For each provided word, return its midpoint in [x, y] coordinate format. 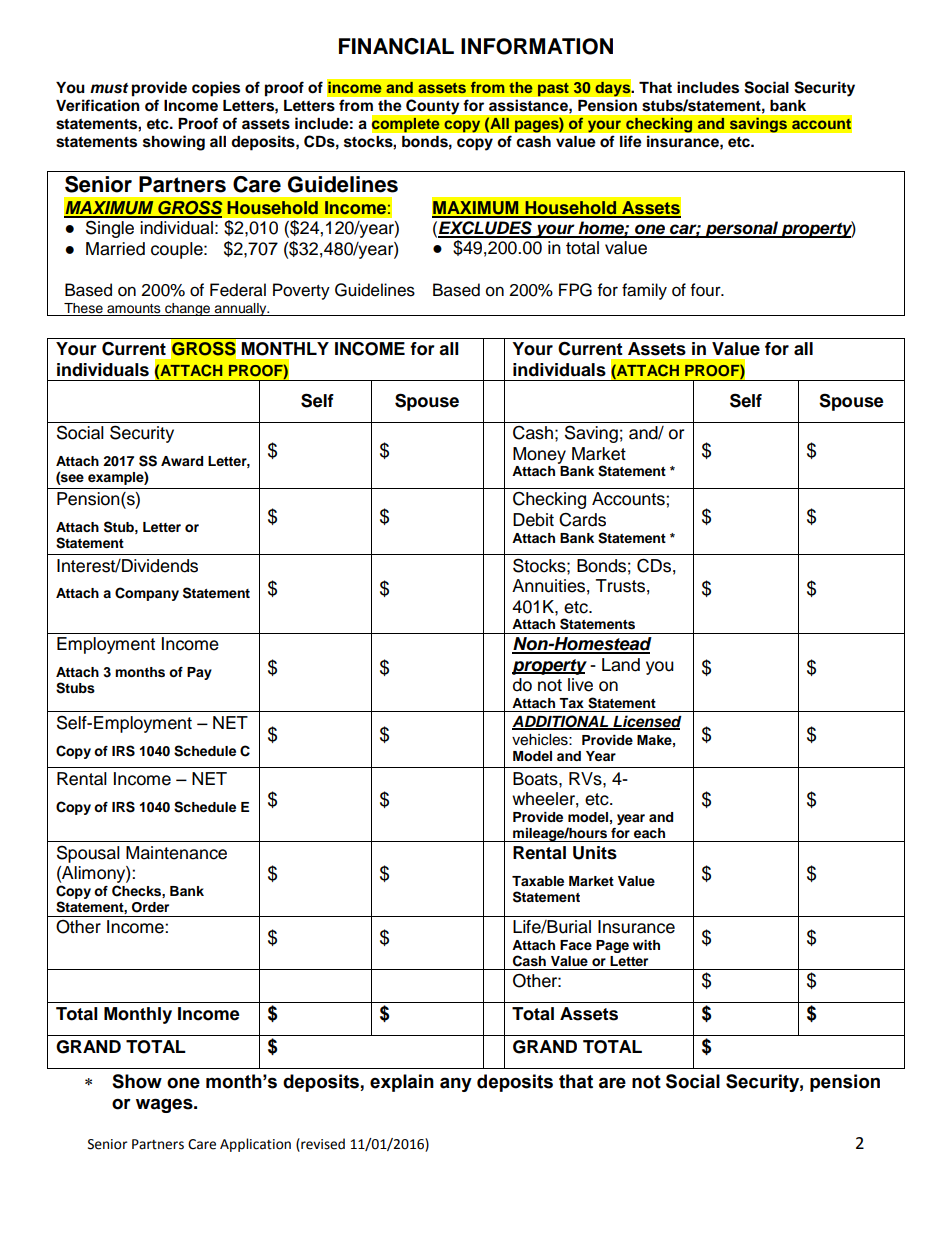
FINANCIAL [396, 46]
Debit [533, 520]
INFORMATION [537, 46]
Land [621, 665]
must [109, 88]
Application [255, 1145]
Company [147, 594]
